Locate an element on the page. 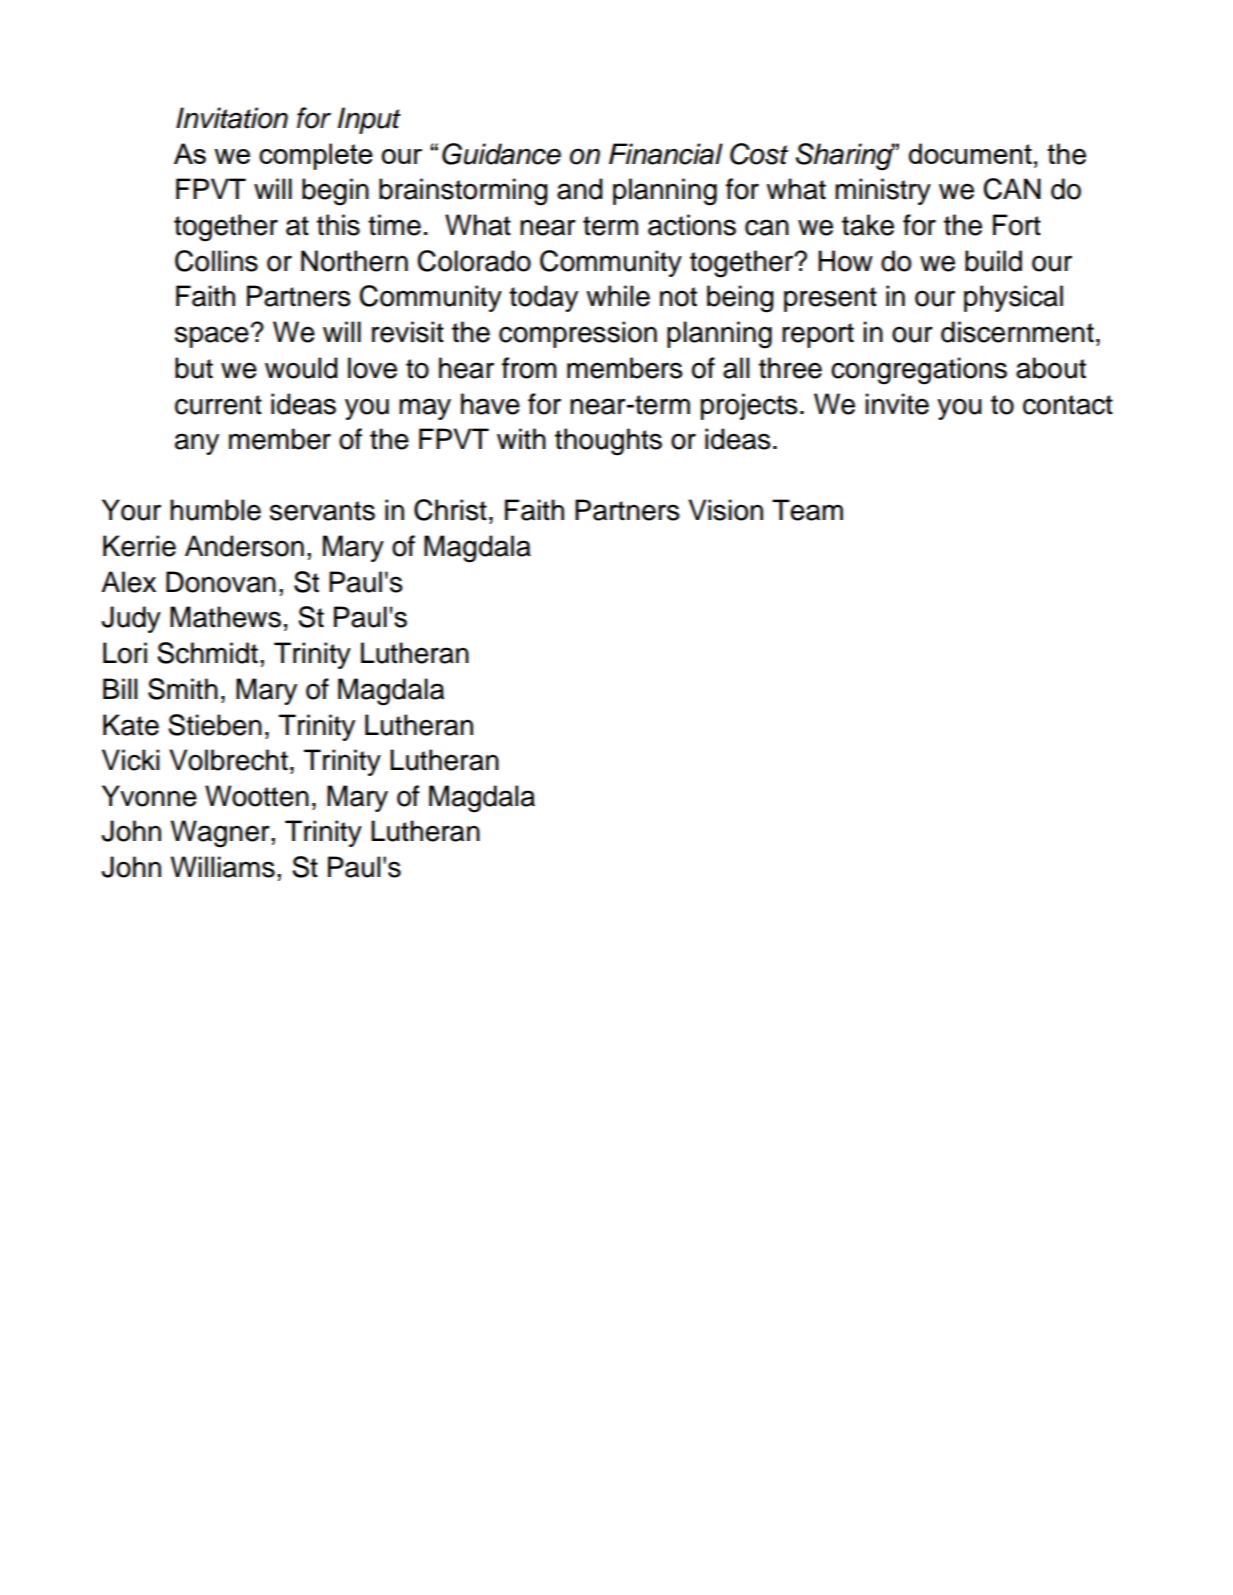  physical is located at coordinates (1013, 298).
